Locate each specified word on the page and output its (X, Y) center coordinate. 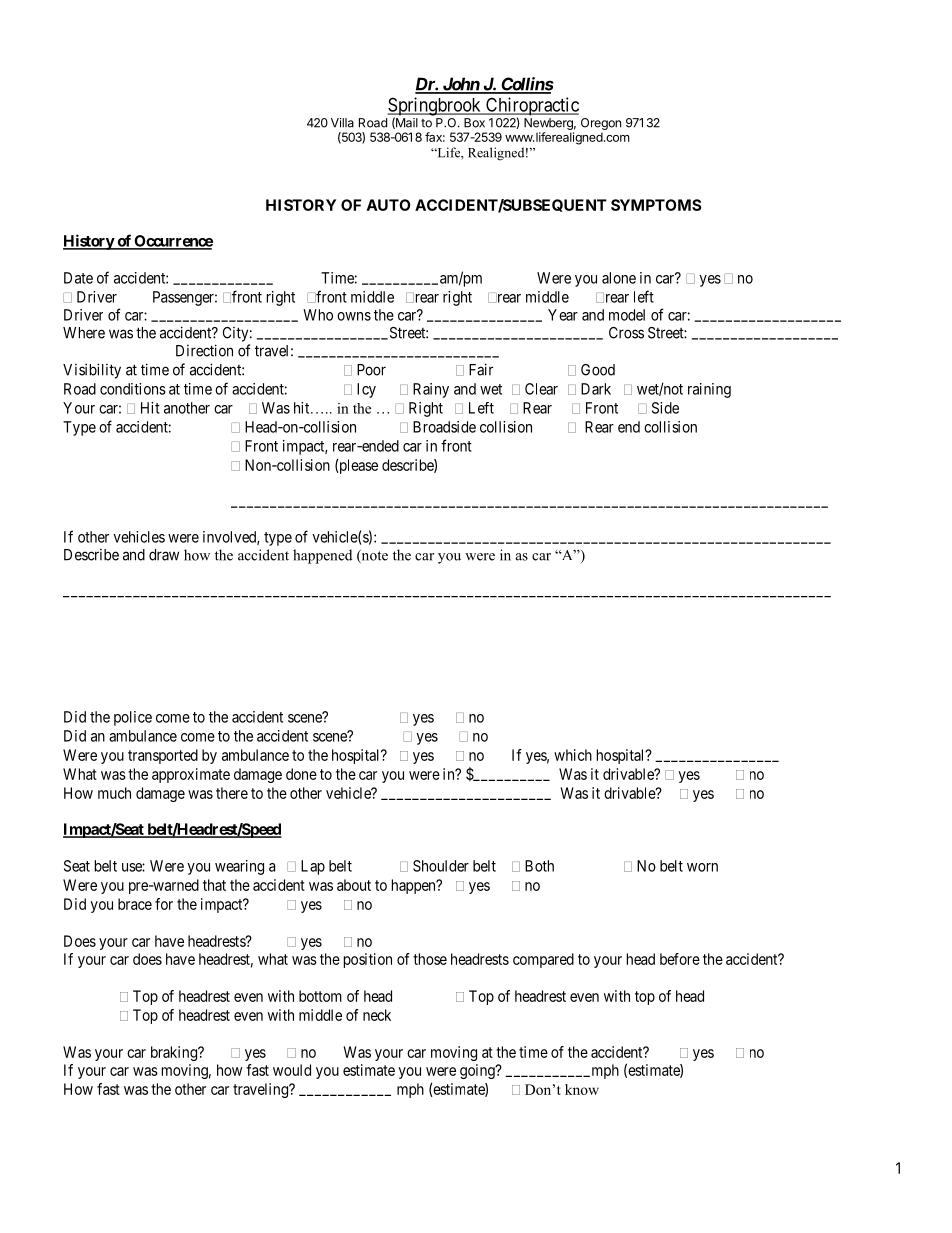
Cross (626, 333)
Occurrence (172, 242)
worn (702, 867)
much (114, 793)
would (292, 1070)
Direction (204, 350)
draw (164, 555)
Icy (366, 390)
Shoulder (441, 866)
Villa (342, 123)
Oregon (601, 124)
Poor (371, 370)
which (573, 755)
